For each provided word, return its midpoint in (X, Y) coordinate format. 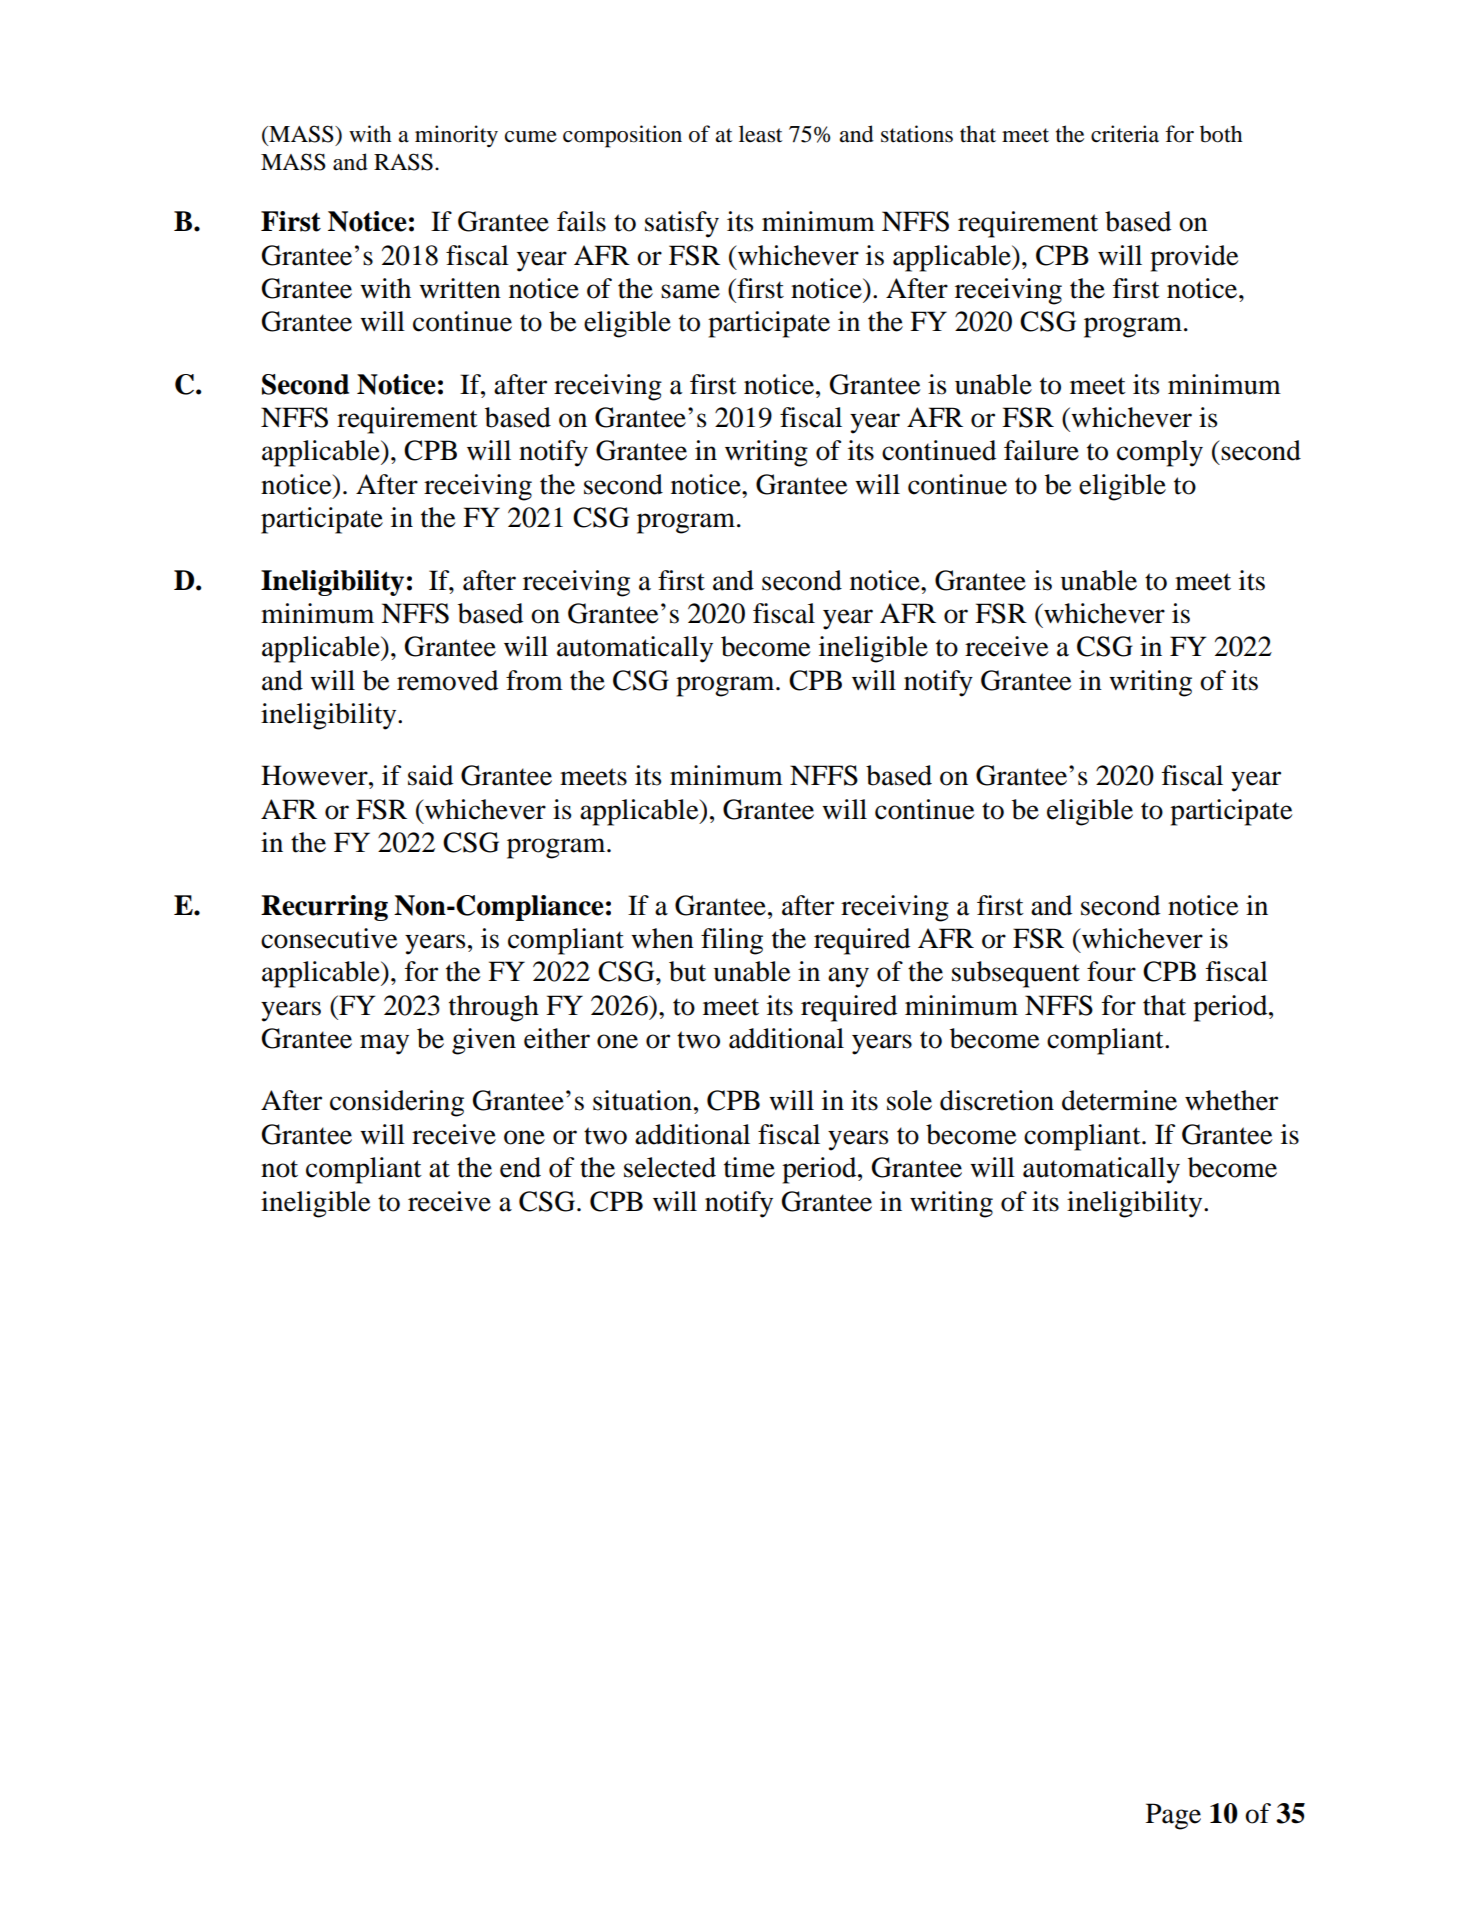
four (1111, 971)
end (520, 1167)
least (761, 134)
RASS (403, 162)
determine (1119, 1100)
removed (447, 680)
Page (1173, 1816)
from (534, 680)
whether (1231, 1100)
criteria (1125, 134)
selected (670, 1167)
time (749, 1167)
